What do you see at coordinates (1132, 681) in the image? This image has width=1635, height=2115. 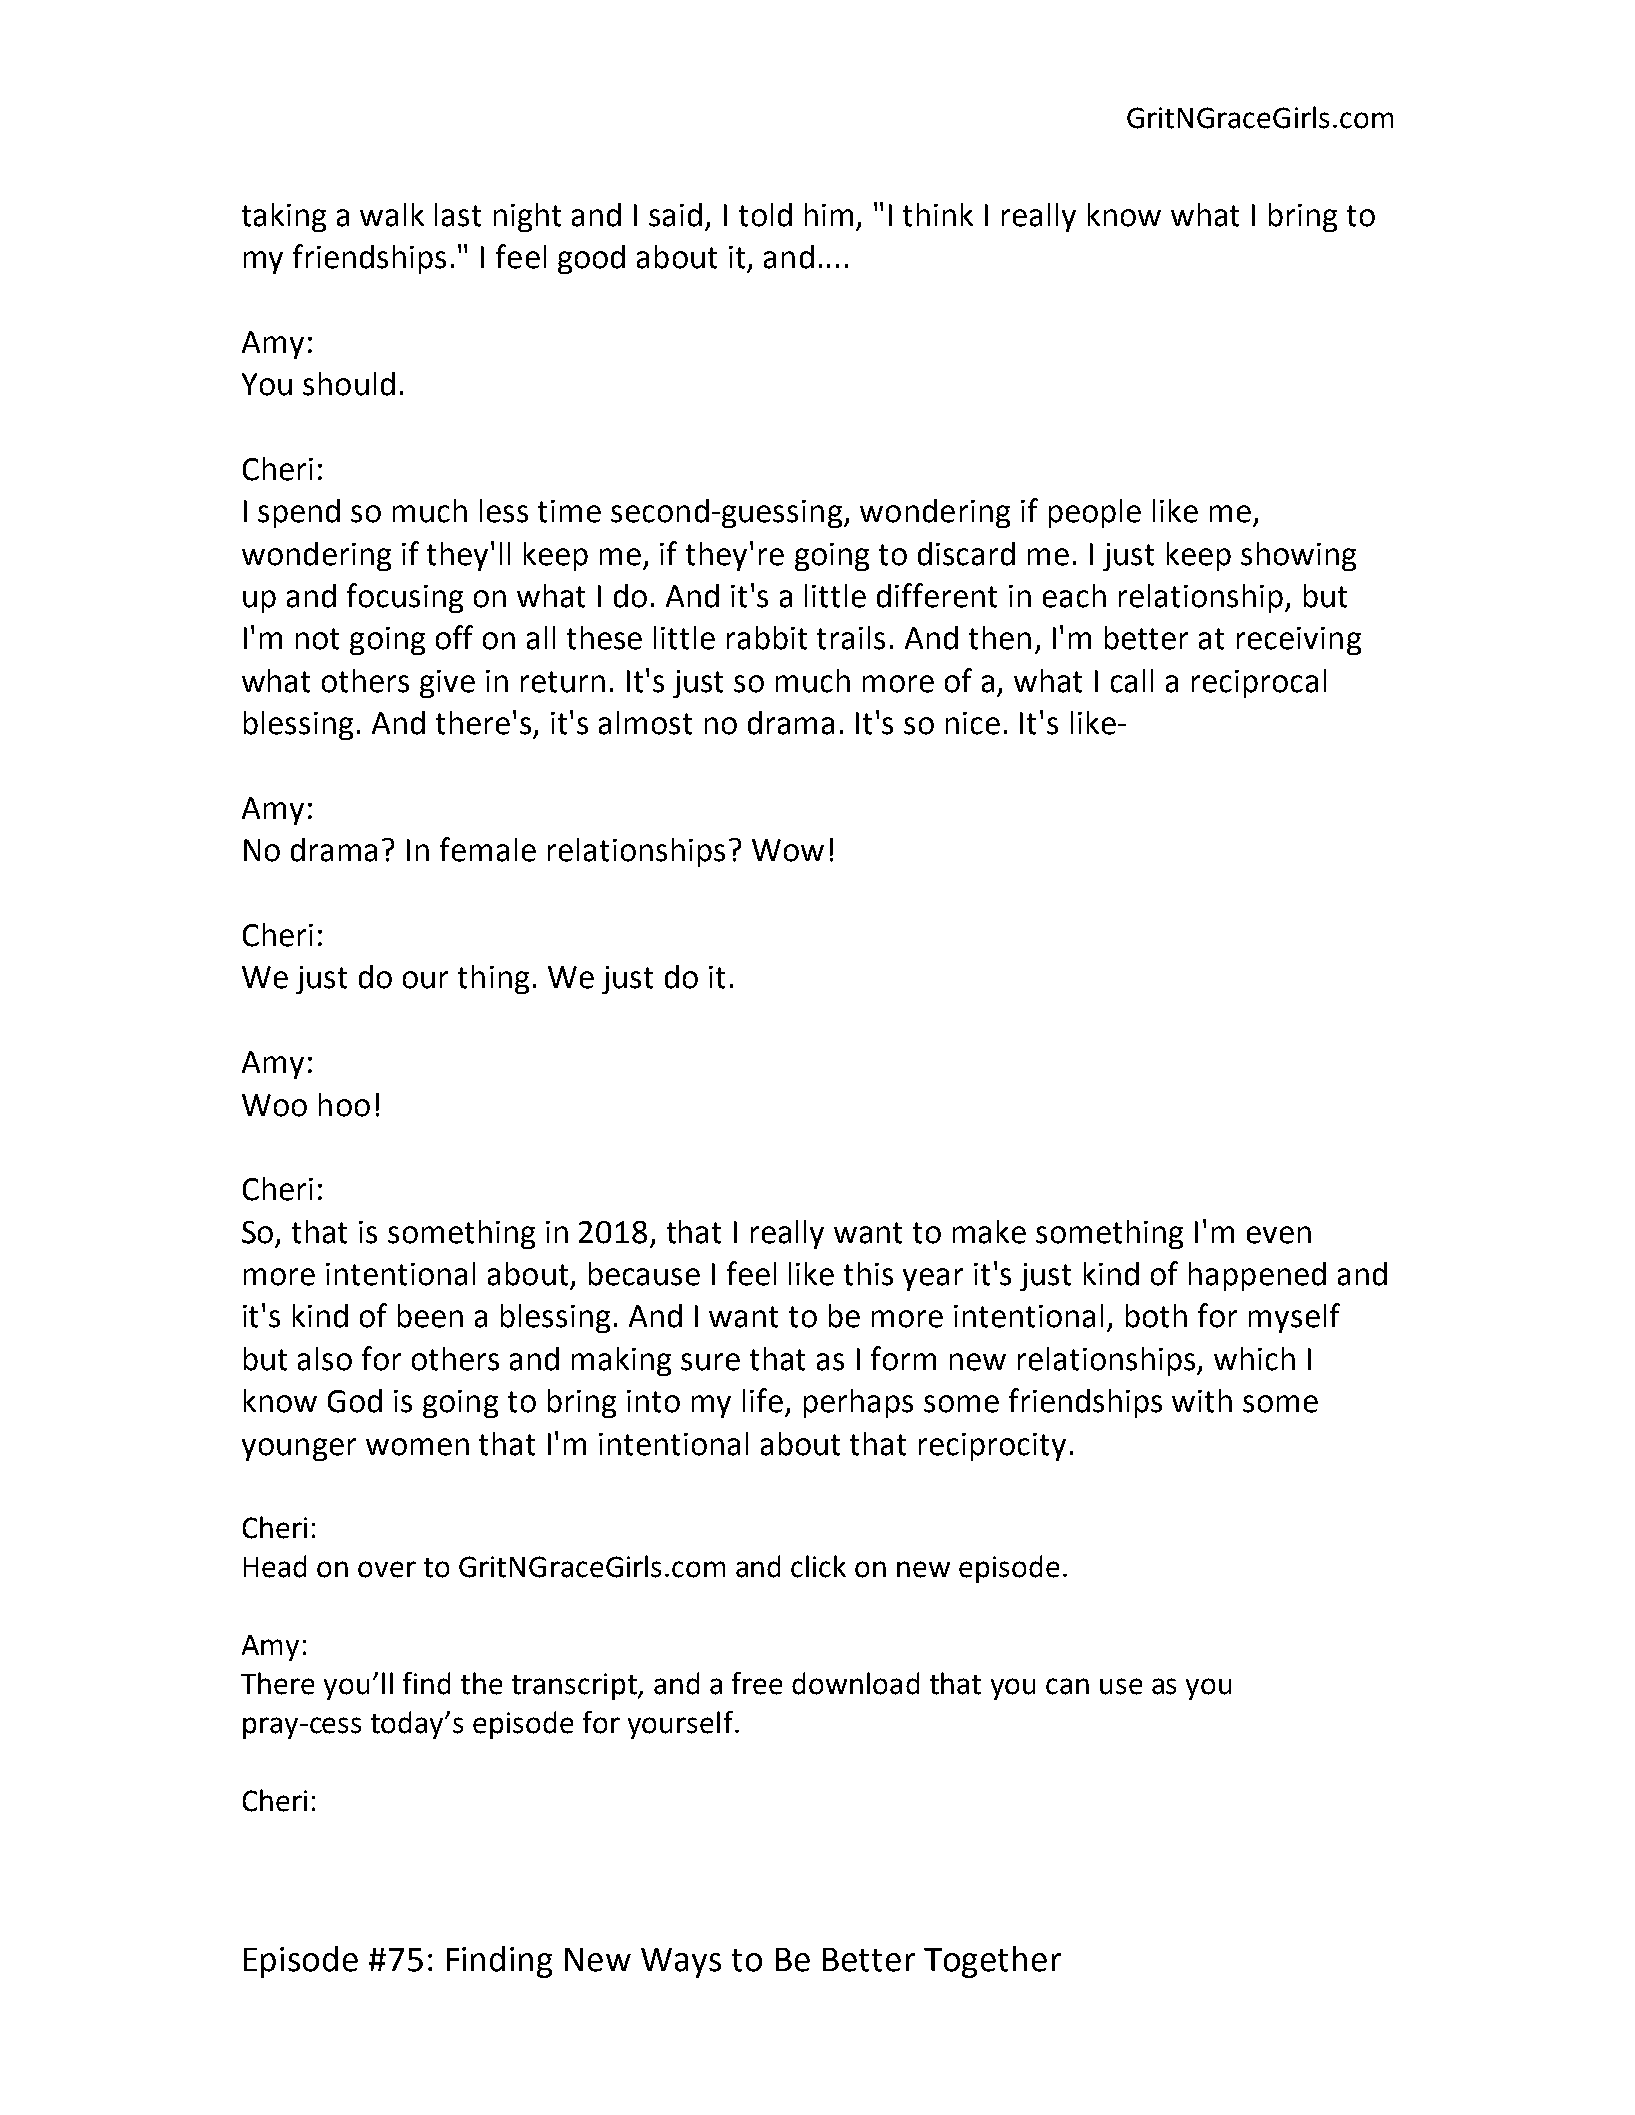 I see `call` at bounding box center [1132, 681].
